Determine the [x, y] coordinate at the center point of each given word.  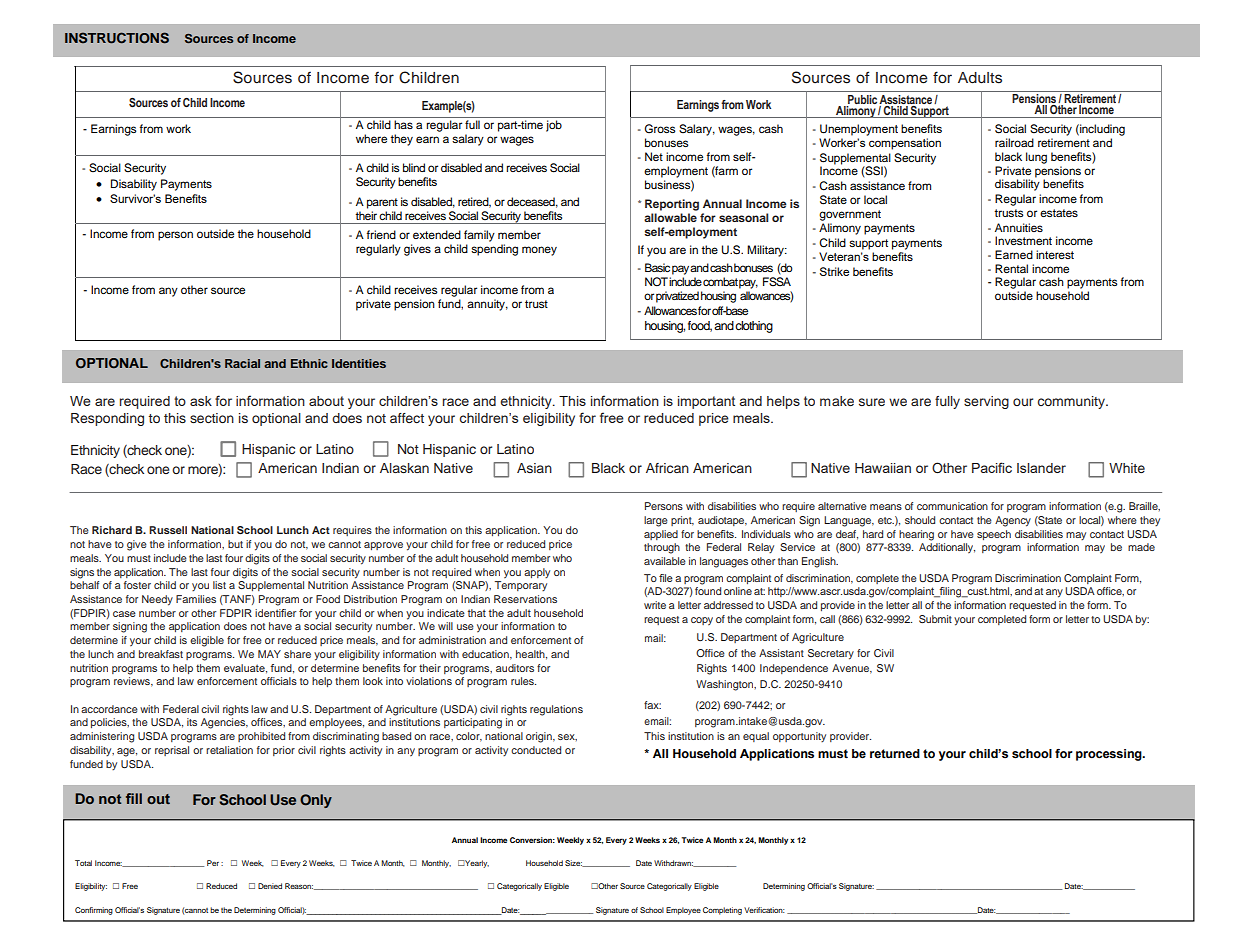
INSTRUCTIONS [117, 38]
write [655, 605]
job [554, 126]
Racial [242, 363]
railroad [1014, 142]
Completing [722, 911]
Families [196, 599]
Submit [935, 619]
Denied [270, 886]
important [706, 402]
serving [986, 402]
